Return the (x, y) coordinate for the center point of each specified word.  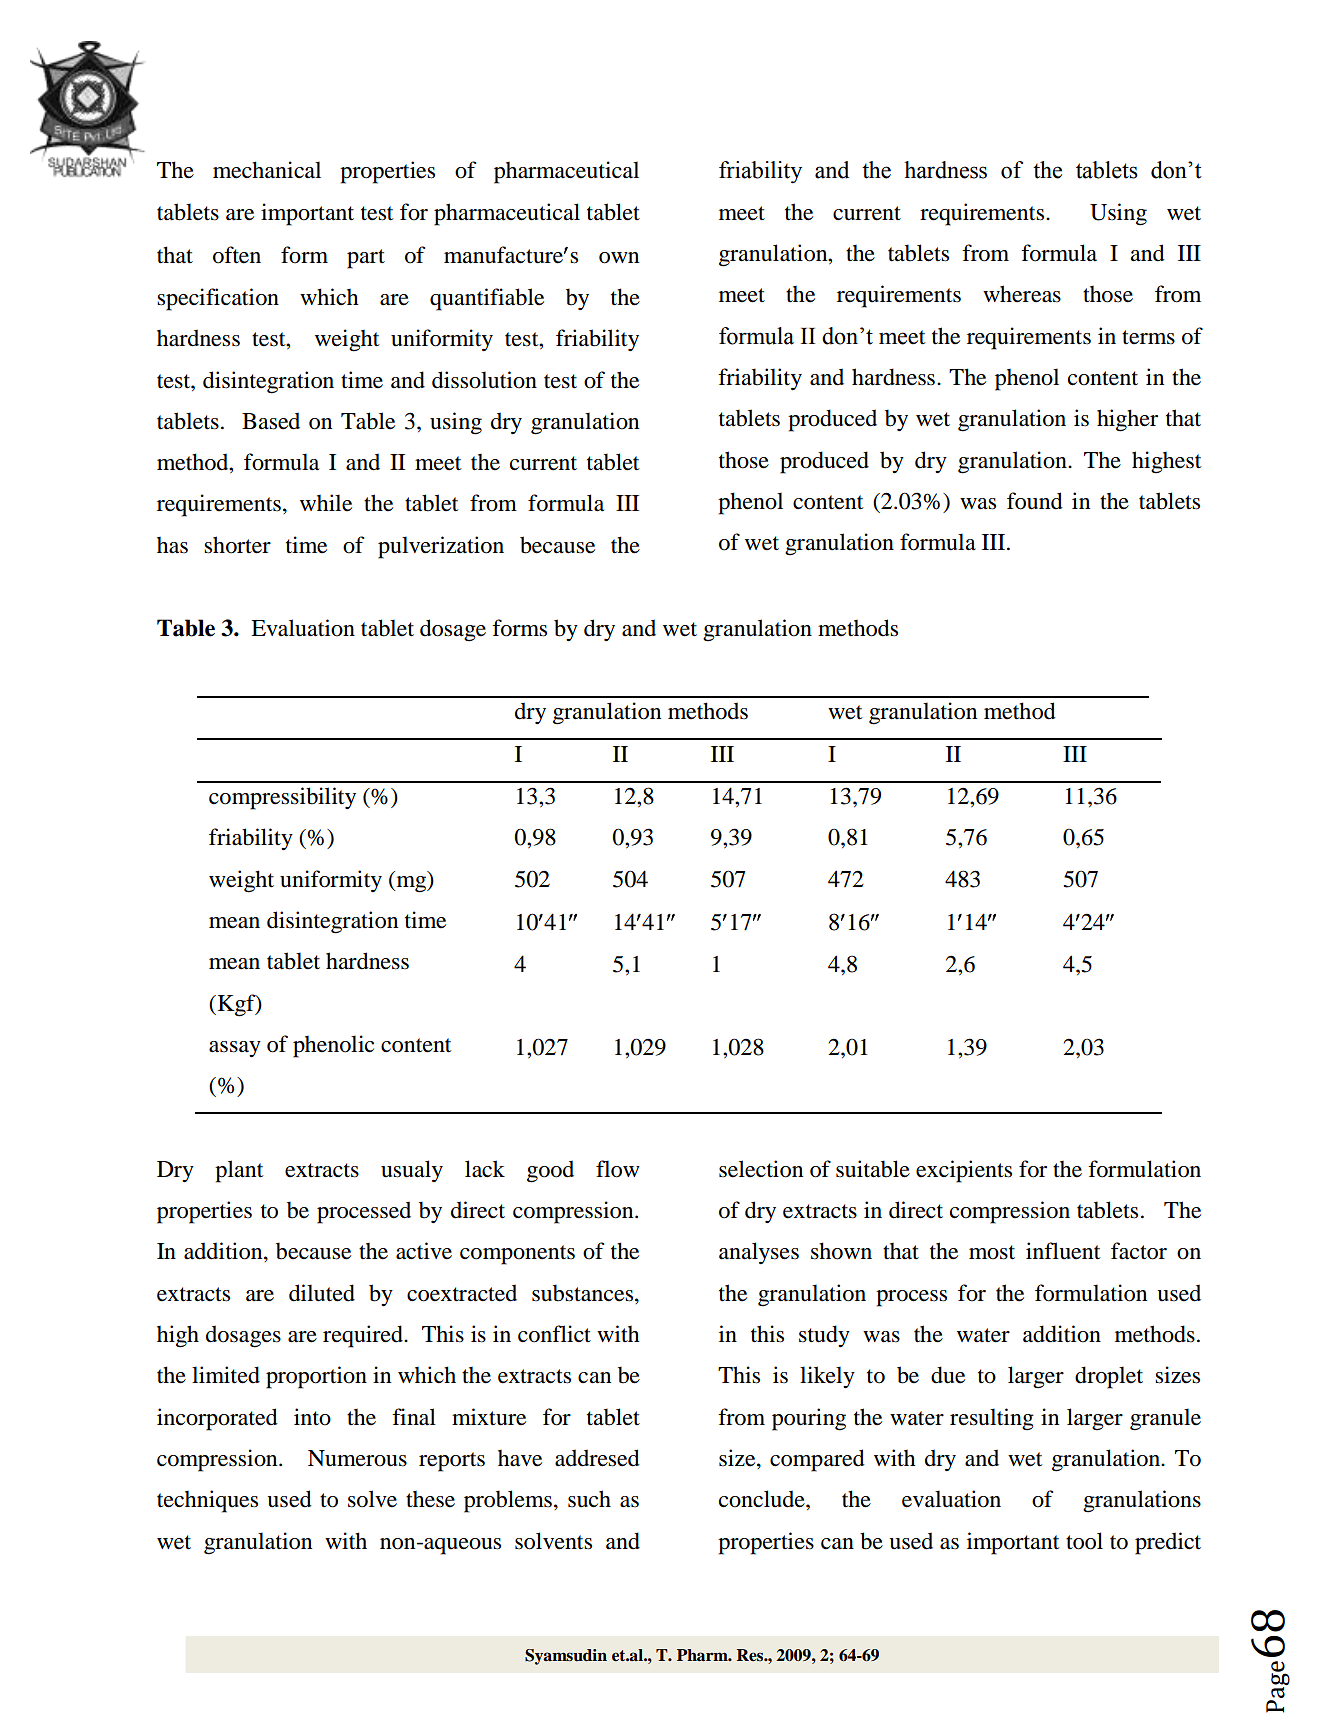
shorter (237, 545)
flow (618, 1169)
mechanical (267, 170)
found (1035, 501)
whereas (1022, 294)
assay (235, 1049)
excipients (964, 1171)
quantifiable (487, 299)
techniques (207, 1501)
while (326, 503)
